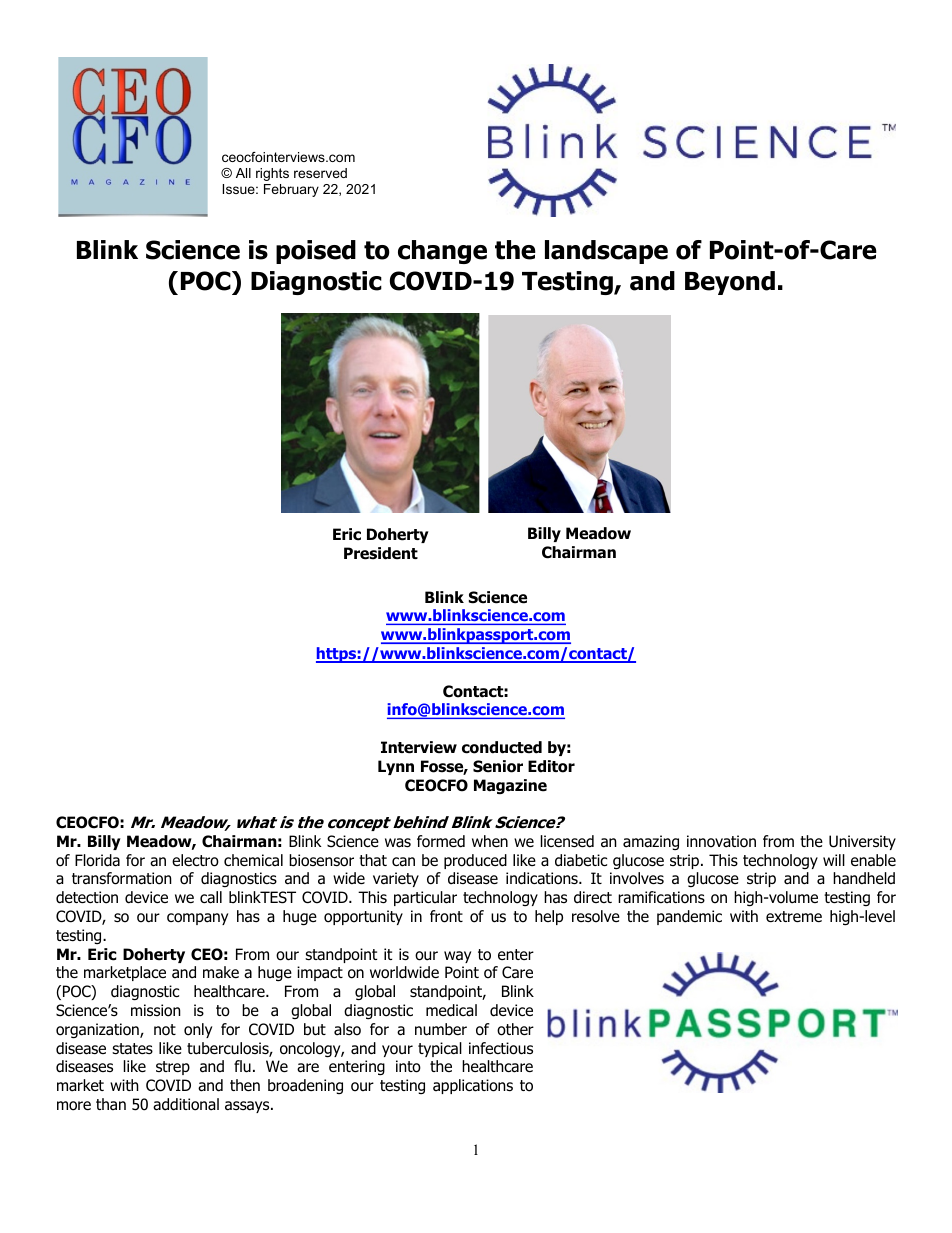  I want to click on rights, so click(272, 174).
